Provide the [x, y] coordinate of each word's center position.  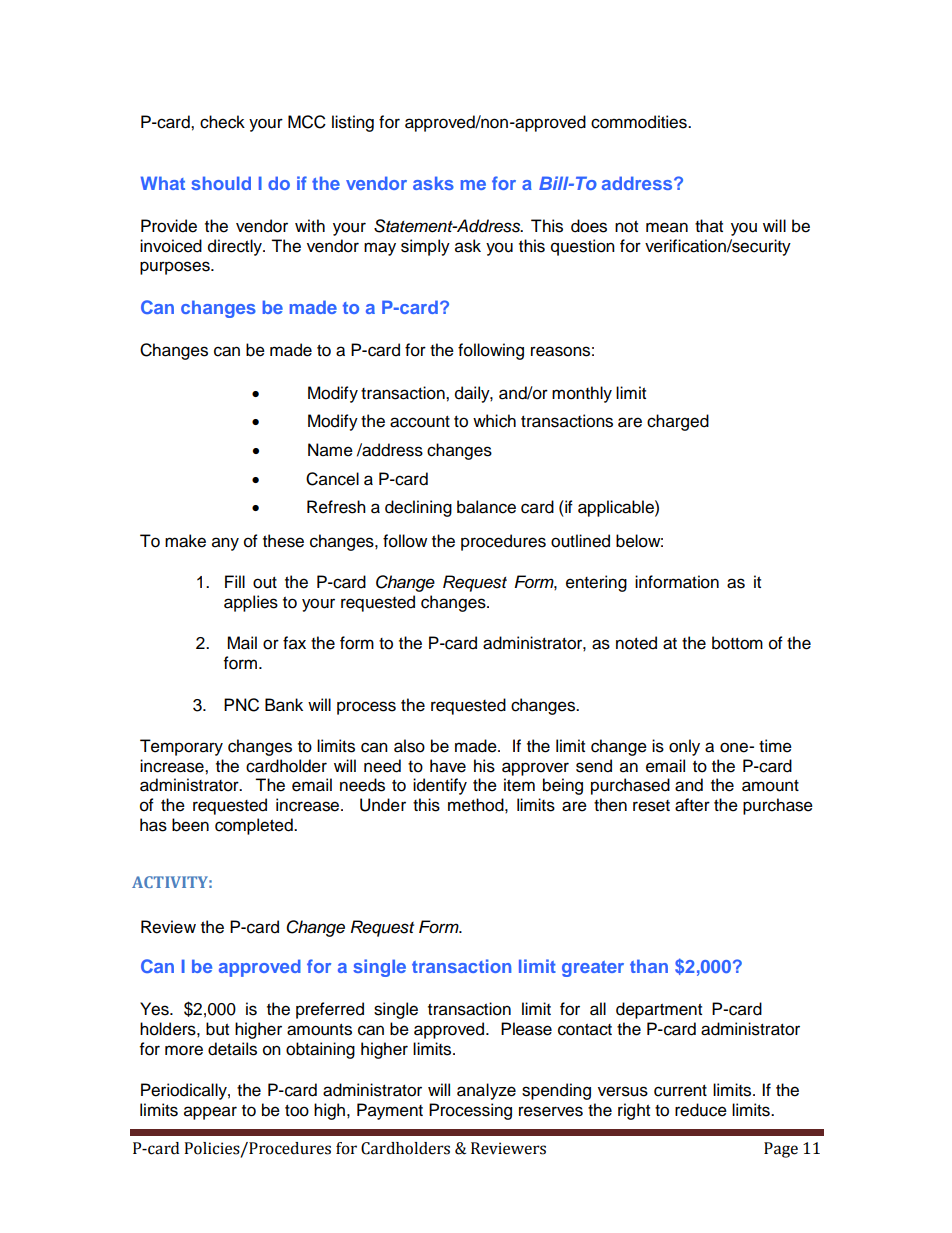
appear [210, 1113]
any [225, 544]
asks [433, 183]
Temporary [181, 747]
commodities [640, 122]
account [420, 422]
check [222, 122]
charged [678, 422]
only [684, 747]
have [448, 766]
